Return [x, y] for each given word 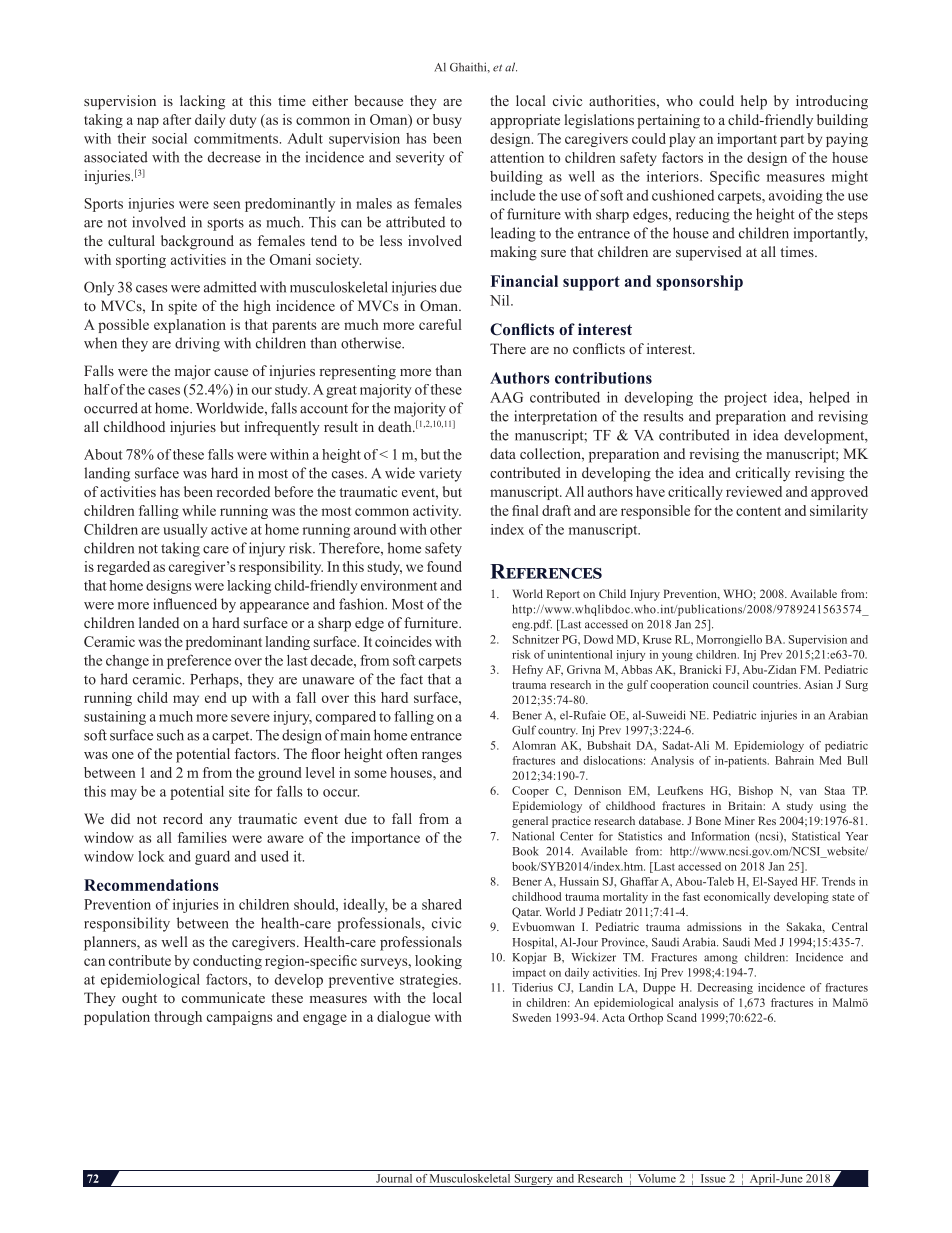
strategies [430, 981]
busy [447, 121]
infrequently [282, 428]
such [170, 735]
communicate [223, 997]
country [558, 732]
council [731, 684]
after [177, 119]
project [745, 399]
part [792, 141]
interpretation [555, 417]
